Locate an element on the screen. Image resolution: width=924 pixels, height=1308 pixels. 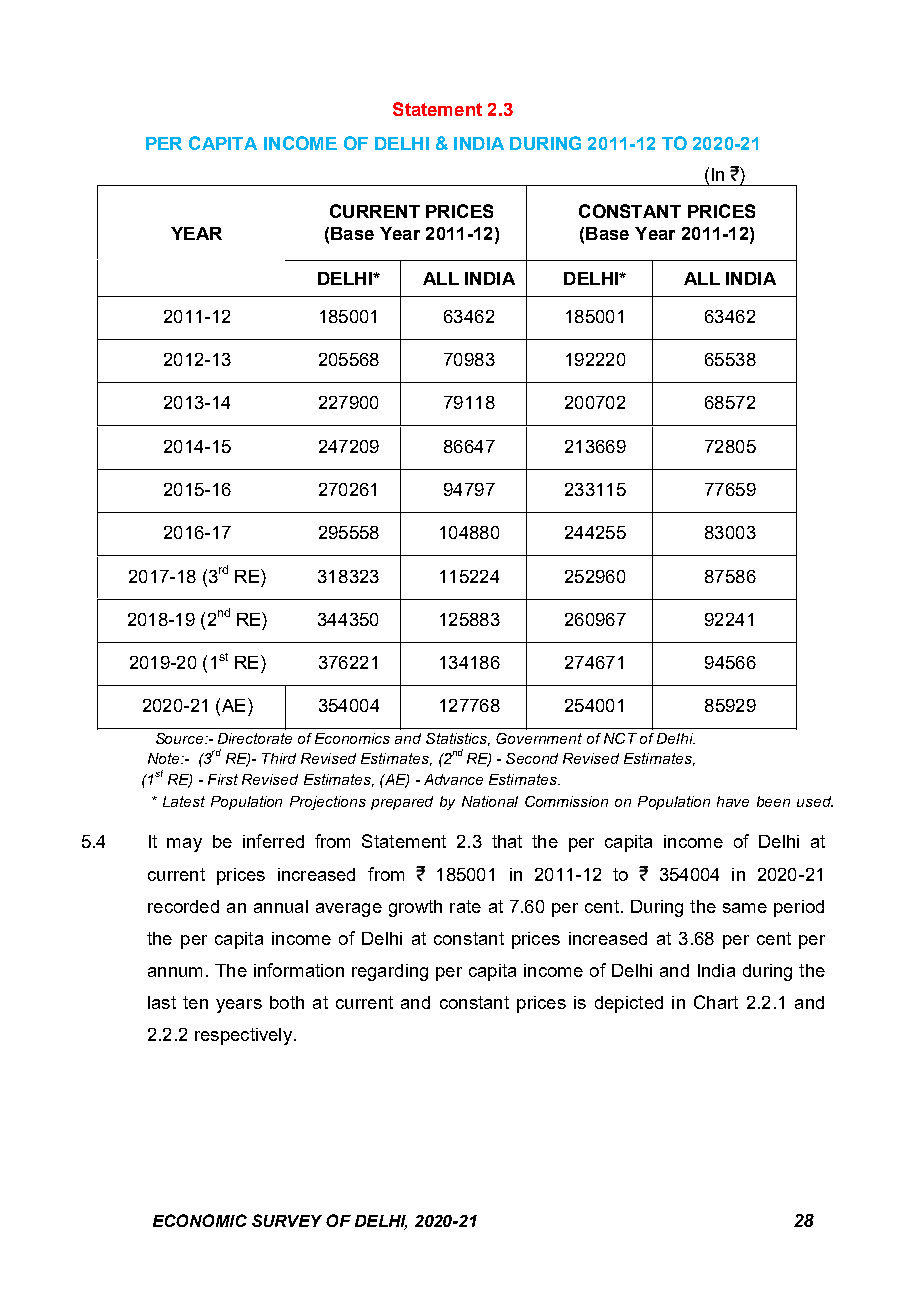
Second is located at coordinates (532, 758).
